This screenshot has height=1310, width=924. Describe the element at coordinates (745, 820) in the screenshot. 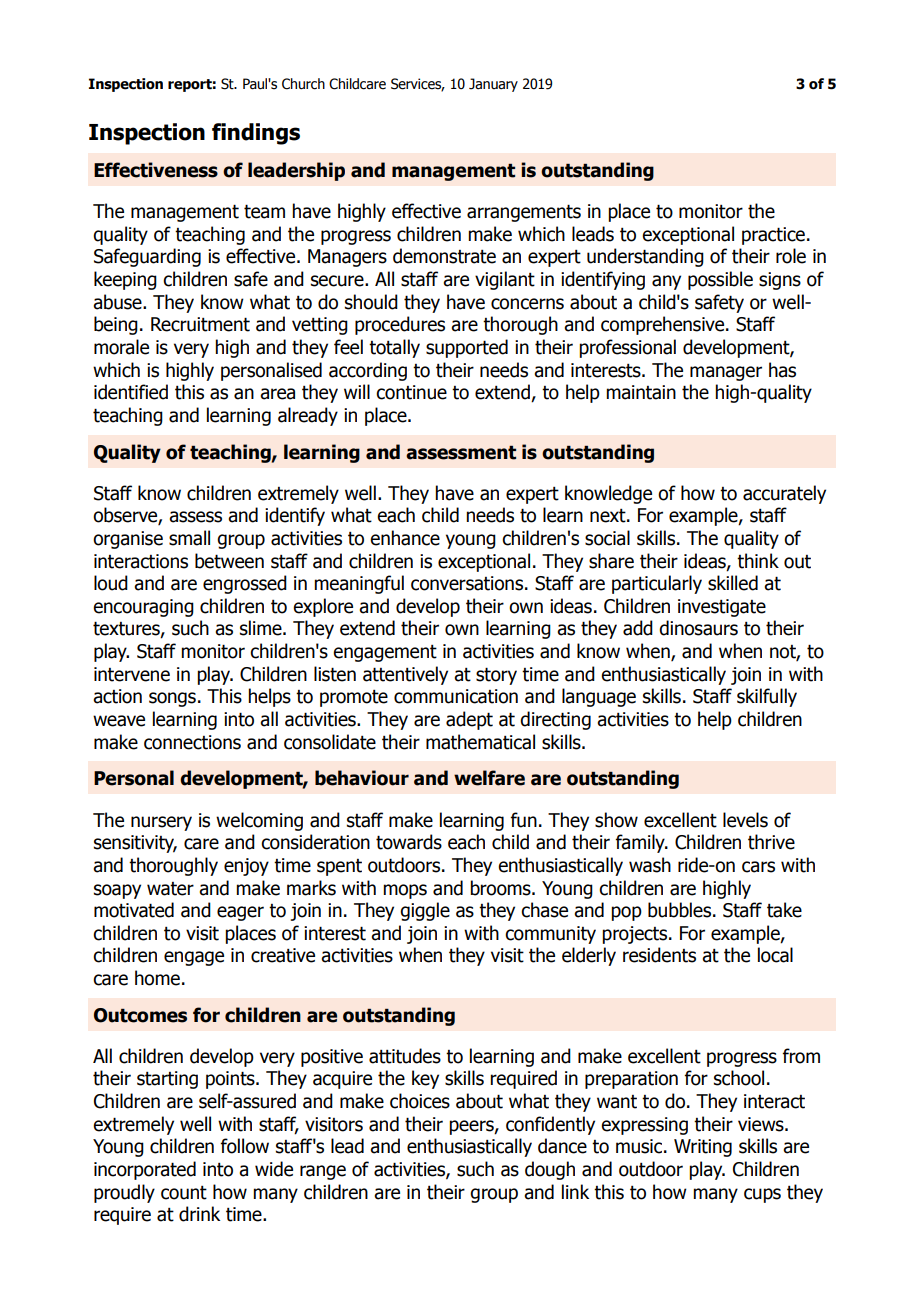

I see `levels` at that location.
